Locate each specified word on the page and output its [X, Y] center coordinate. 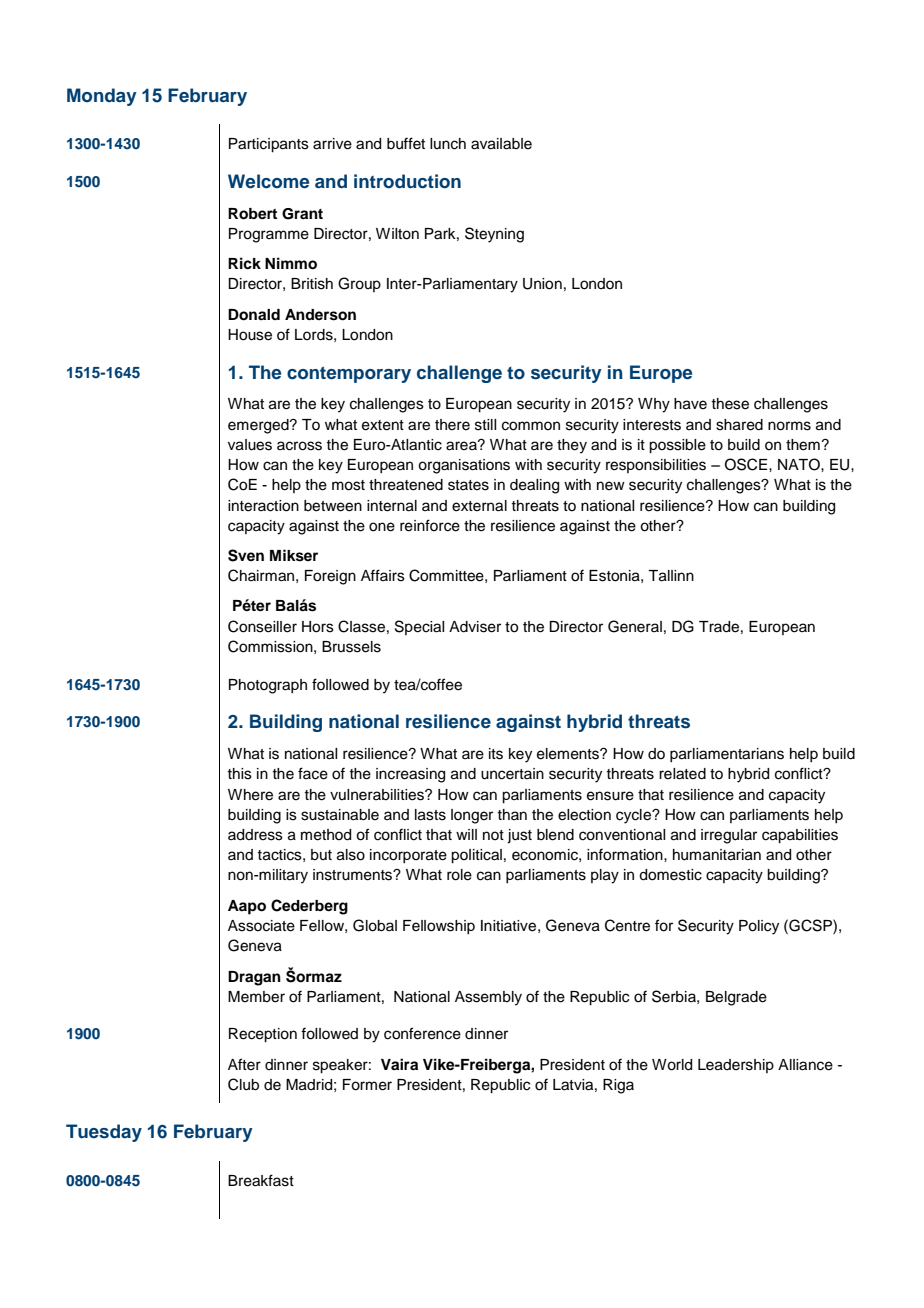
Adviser [475, 627]
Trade [719, 627]
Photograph [268, 686]
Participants [269, 145]
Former [367, 1085]
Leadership [736, 1066]
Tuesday [104, 1133]
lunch [448, 144]
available [501, 144]
